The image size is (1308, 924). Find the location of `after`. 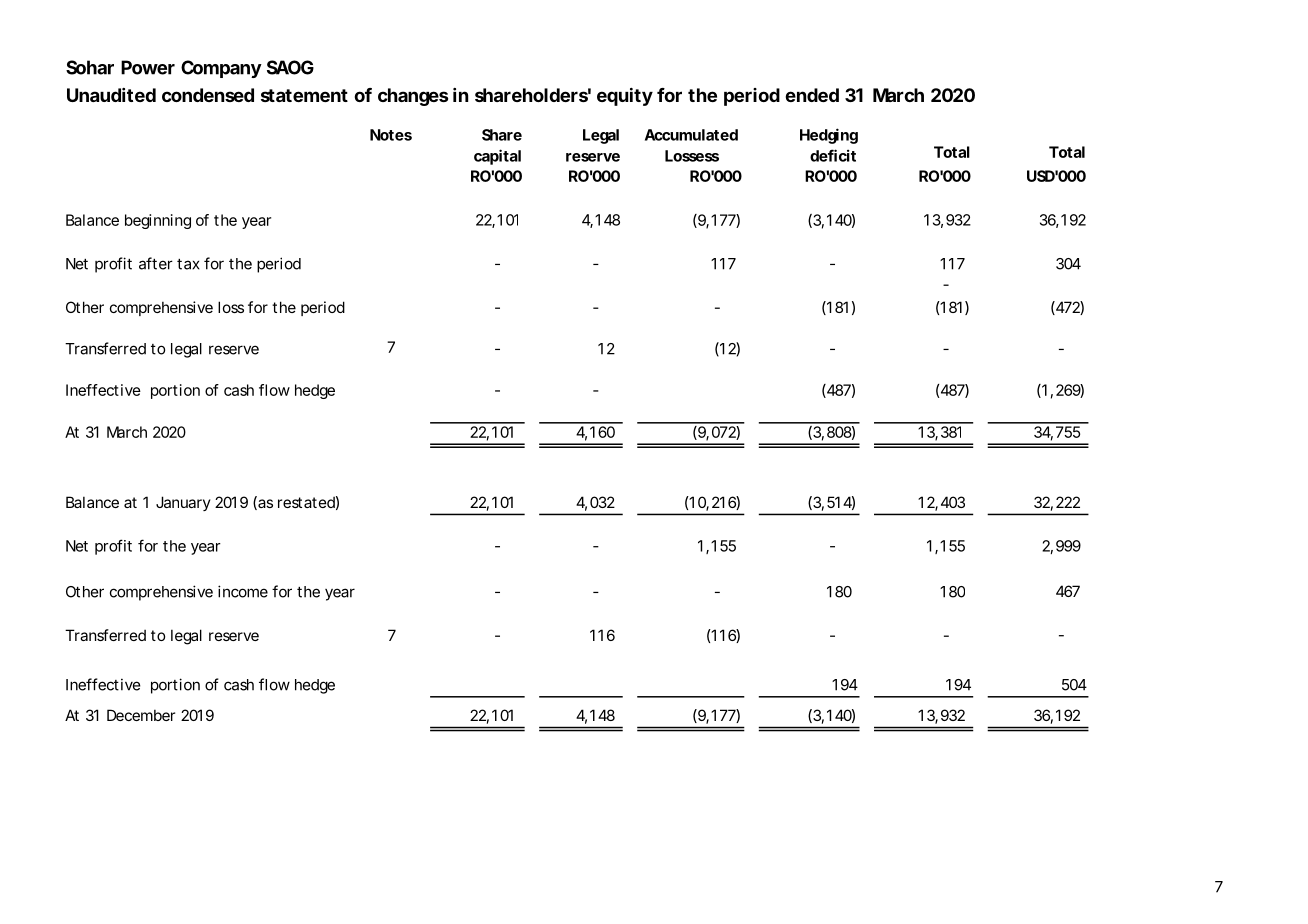

after is located at coordinates (156, 263).
